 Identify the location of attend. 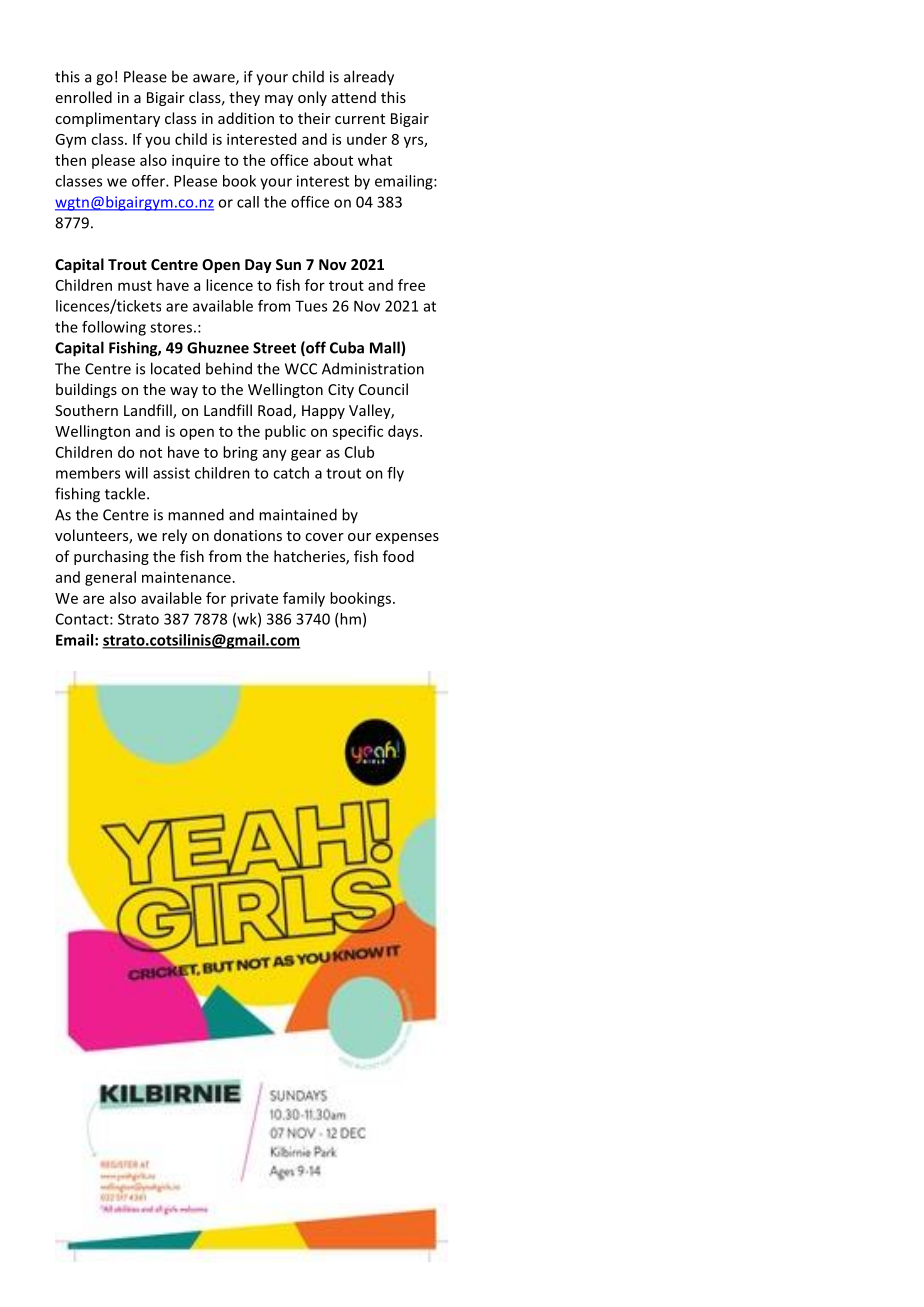
(354, 97).
